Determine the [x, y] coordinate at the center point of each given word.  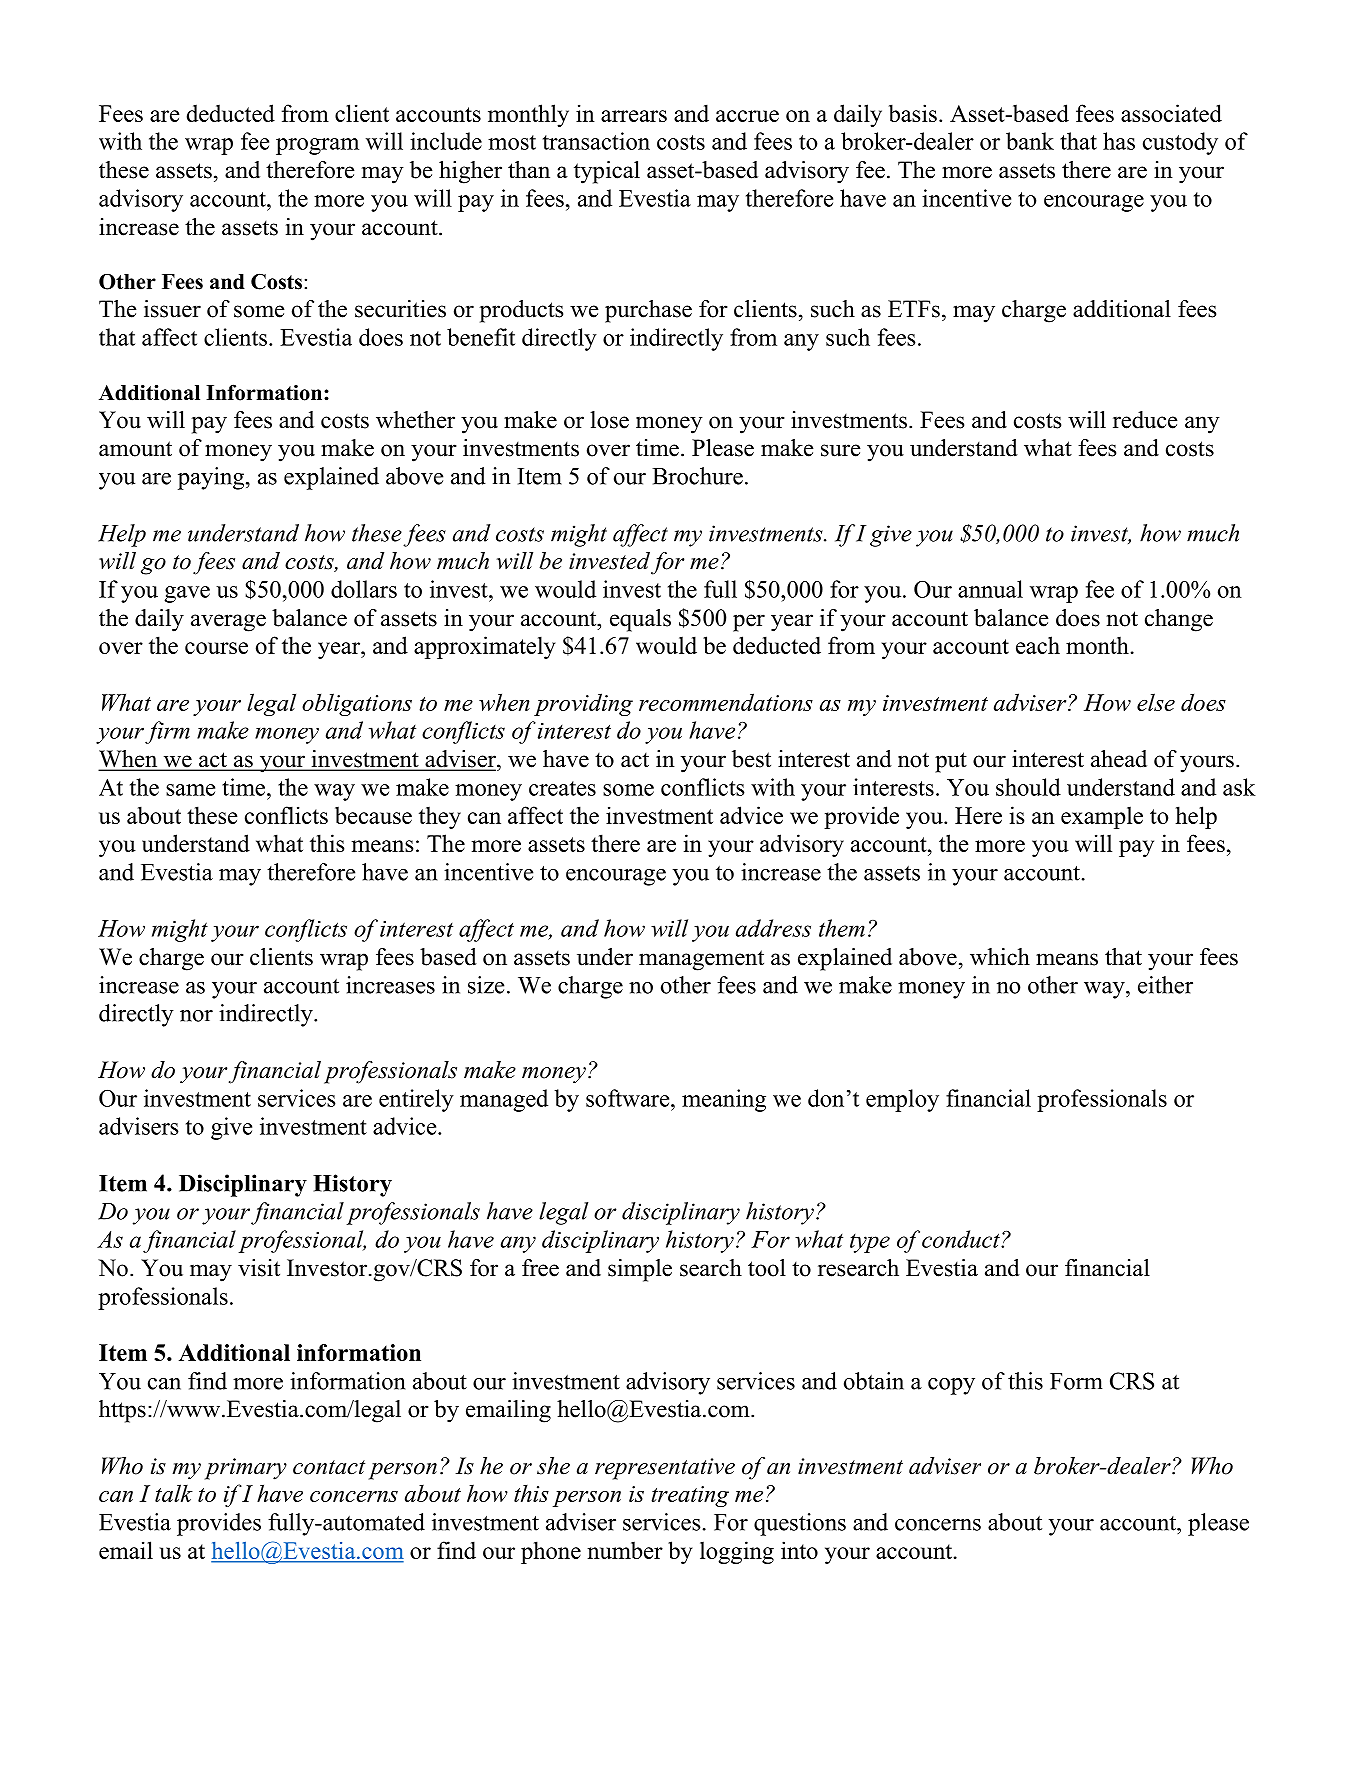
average [228, 623]
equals [640, 620]
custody [1180, 143]
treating [690, 1496]
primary [245, 1469]
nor [196, 1016]
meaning [724, 1100]
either [1165, 985]
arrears [634, 116]
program [317, 146]
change [1179, 620]
